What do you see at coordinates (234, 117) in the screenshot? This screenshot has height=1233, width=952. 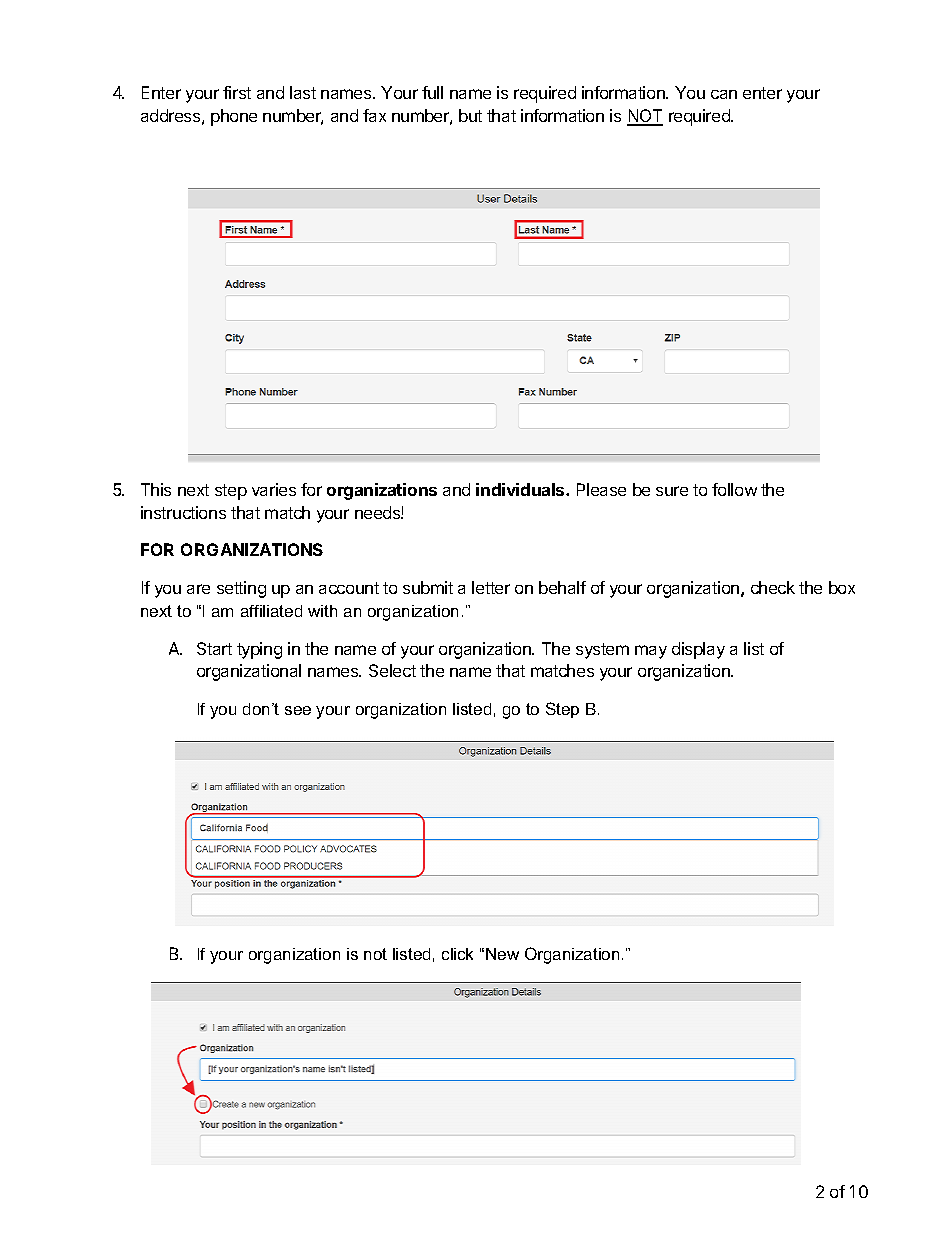 I see `phone` at bounding box center [234, 117].
